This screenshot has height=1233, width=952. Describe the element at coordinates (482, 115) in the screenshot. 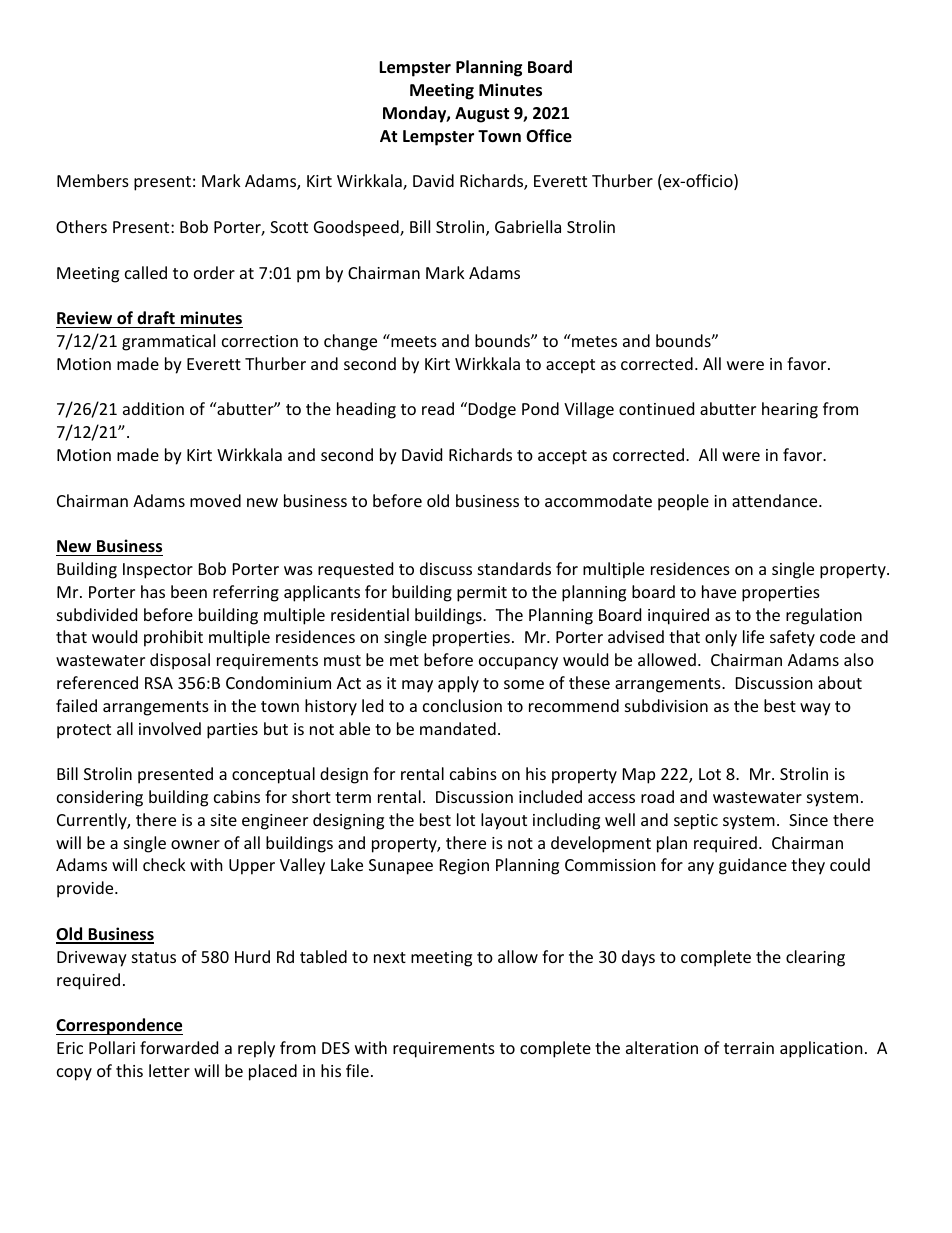

I see `August` at that location.
